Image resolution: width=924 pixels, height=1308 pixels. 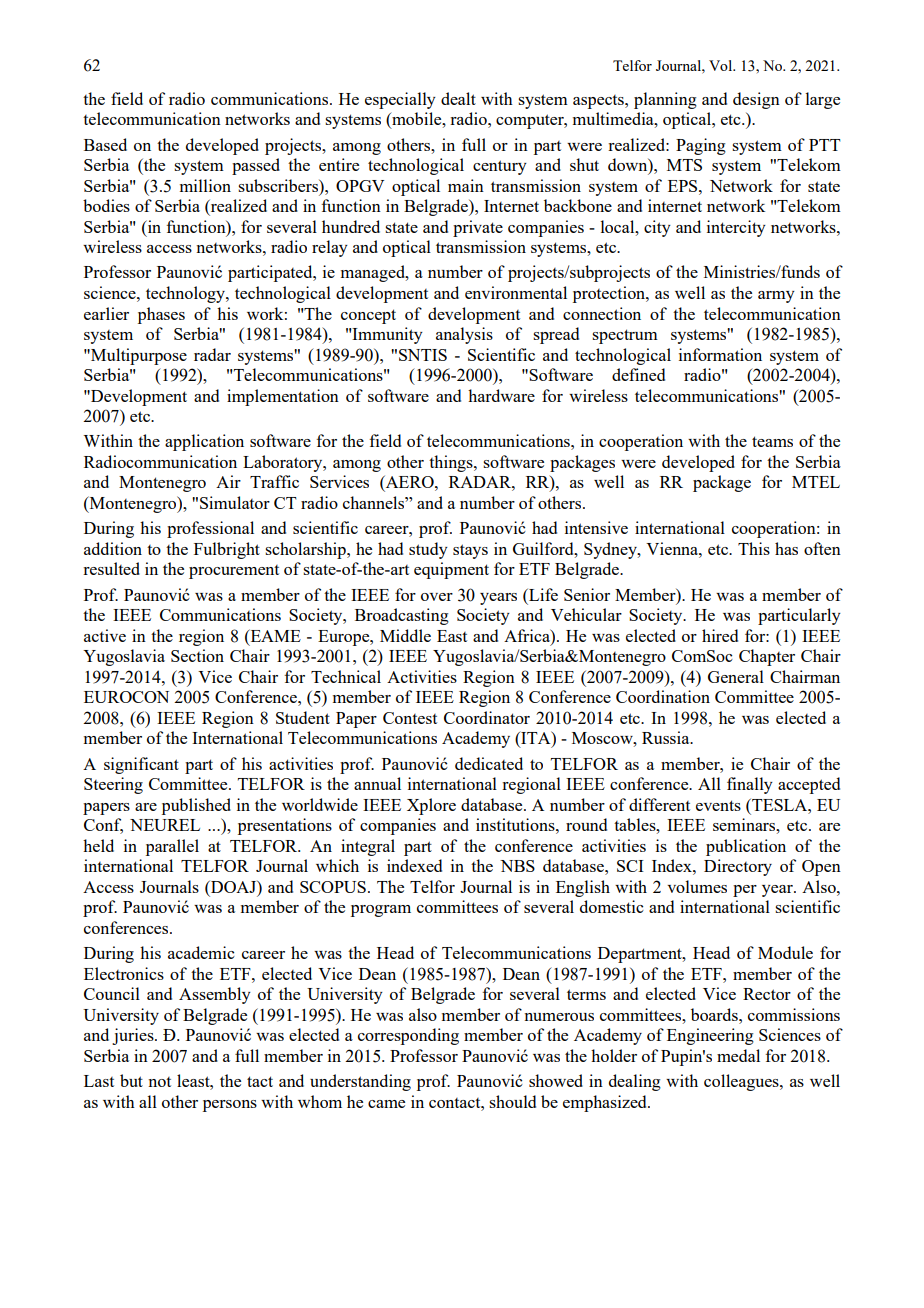 What do you see at coordinates (437, 597) in the document?
I see `over` at bounding box center [437, 597].
